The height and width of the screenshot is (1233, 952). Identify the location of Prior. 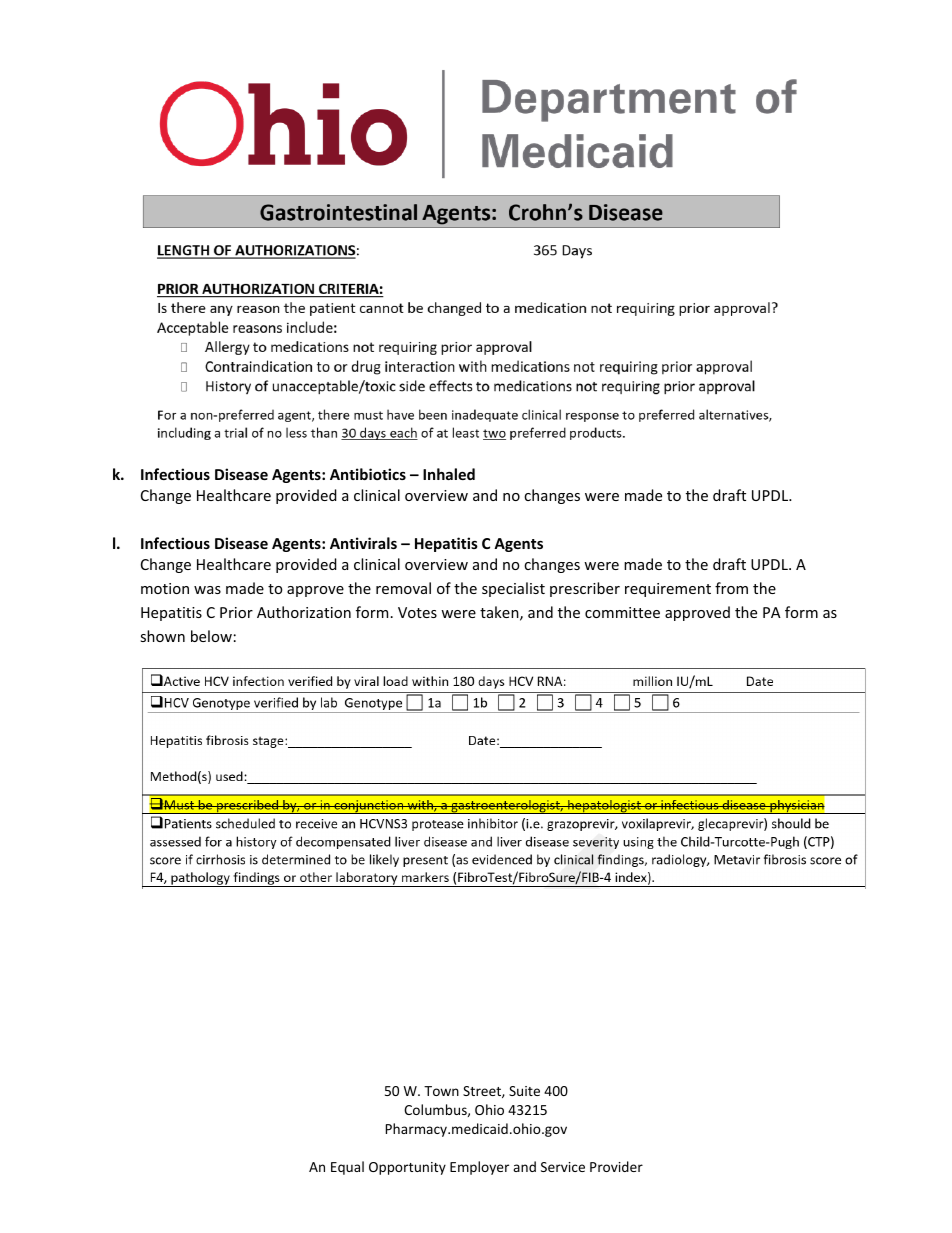
(236, 612).
